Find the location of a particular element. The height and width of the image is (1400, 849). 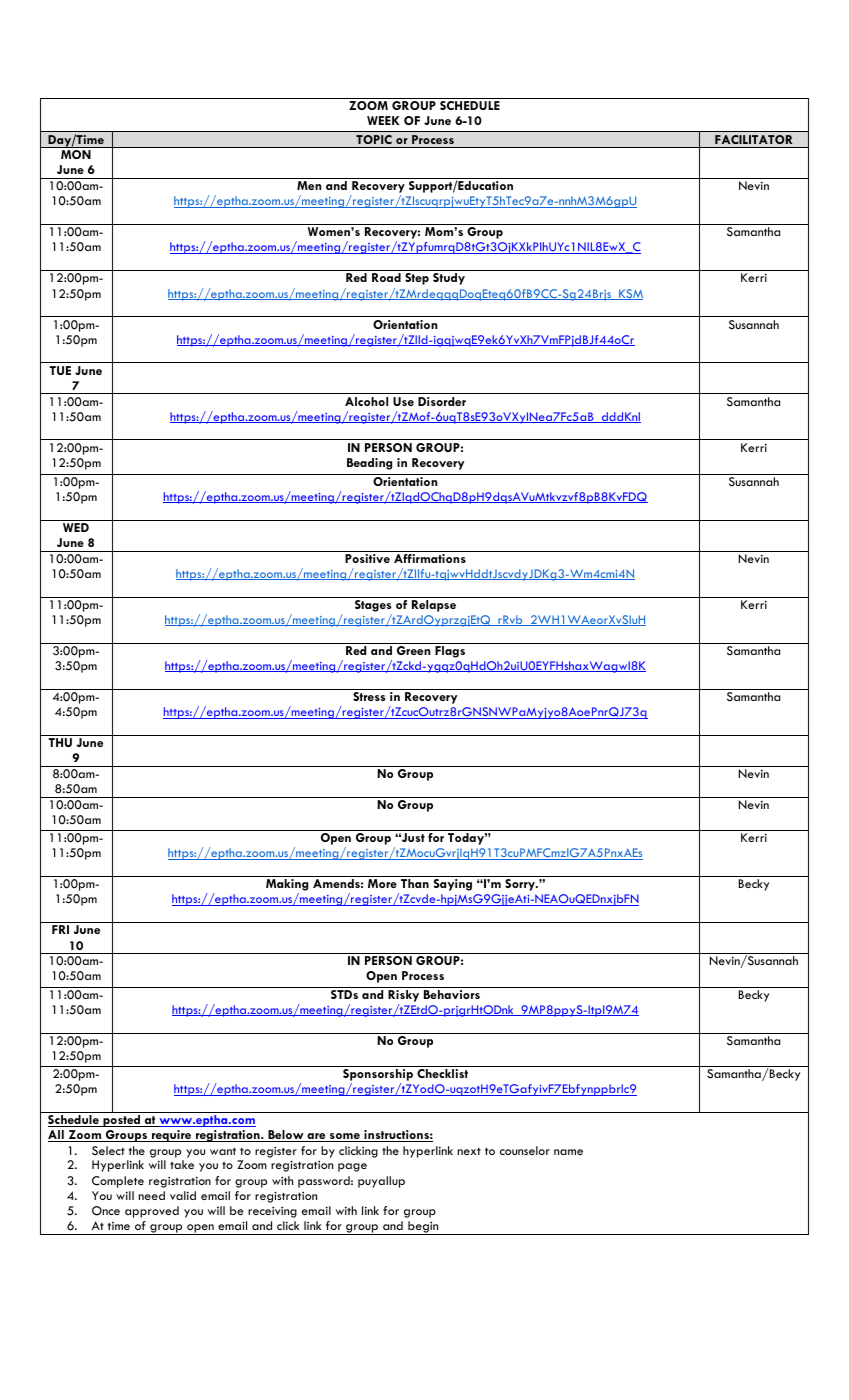

TUE is located at coordinates (60, 370).
